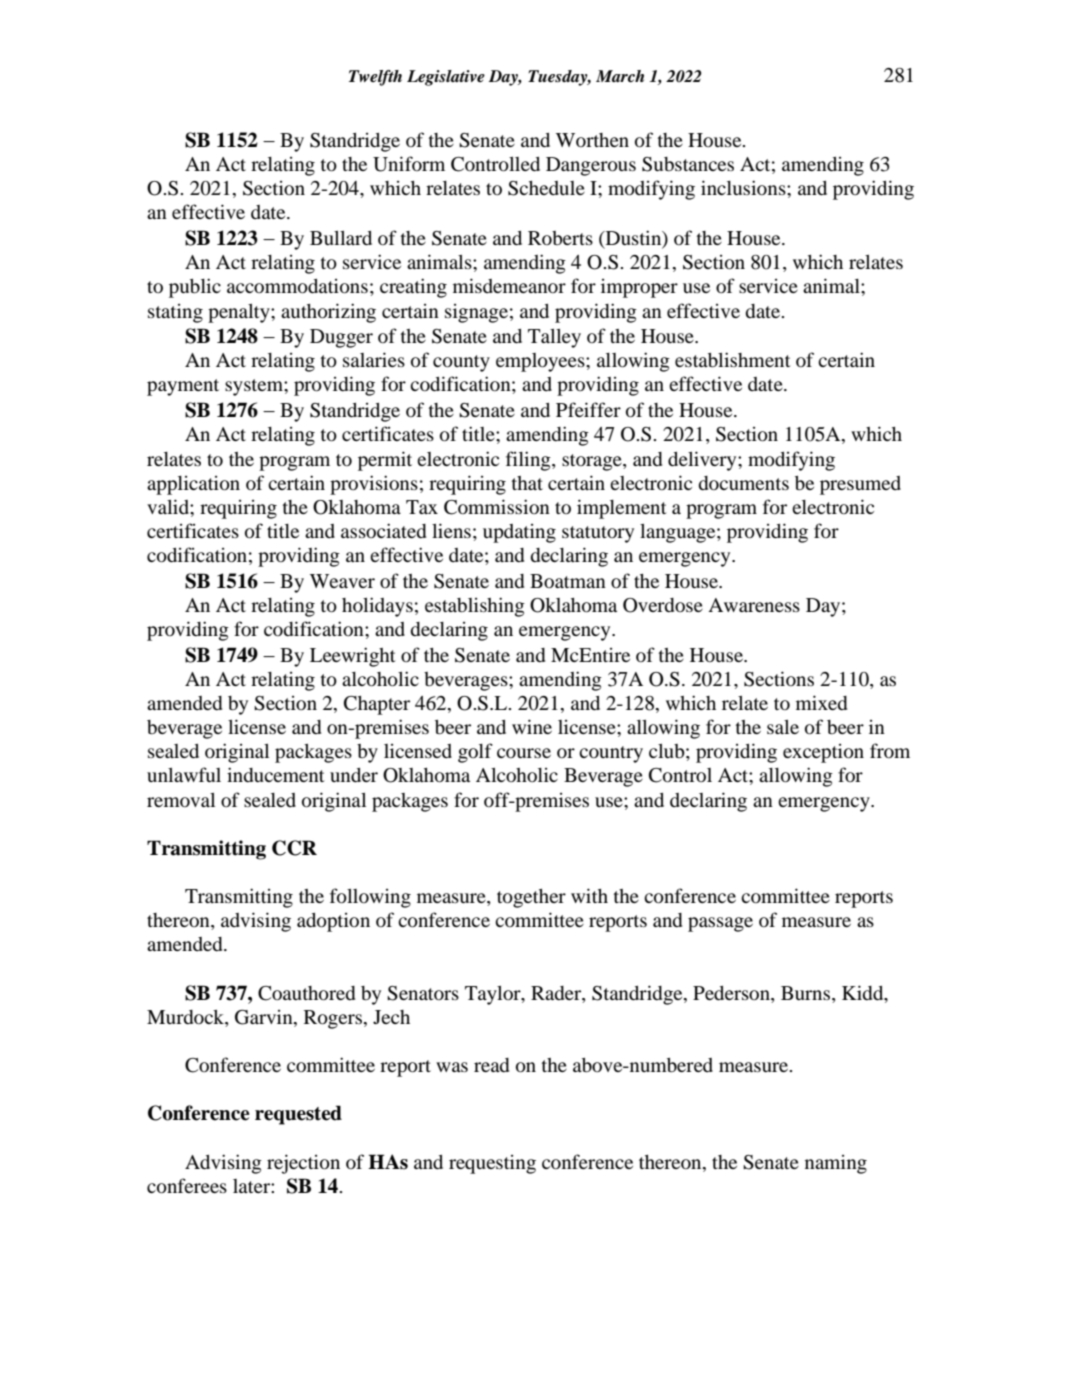 The image size is (1070, 1385). What do you see at coordinates (744, 187) in the screenshot?
I see `inclusions` at bounding box center [744, 187].
